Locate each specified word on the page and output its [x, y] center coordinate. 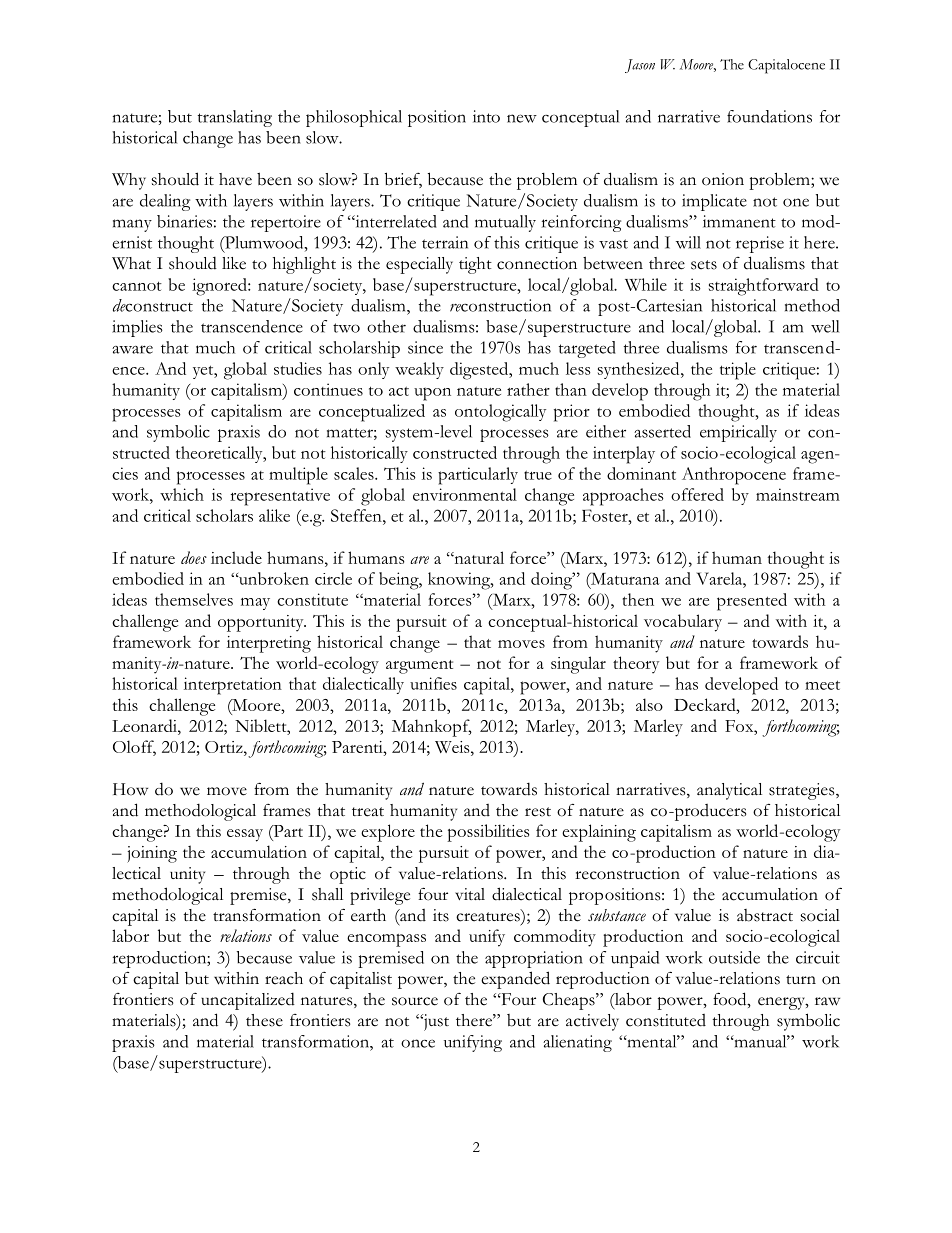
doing [553, 581]
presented [752, 602]
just [435, 1022]
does [194, 557]
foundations [769, 116]
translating [235, 118]
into [486, 116]
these [264, 1020]
